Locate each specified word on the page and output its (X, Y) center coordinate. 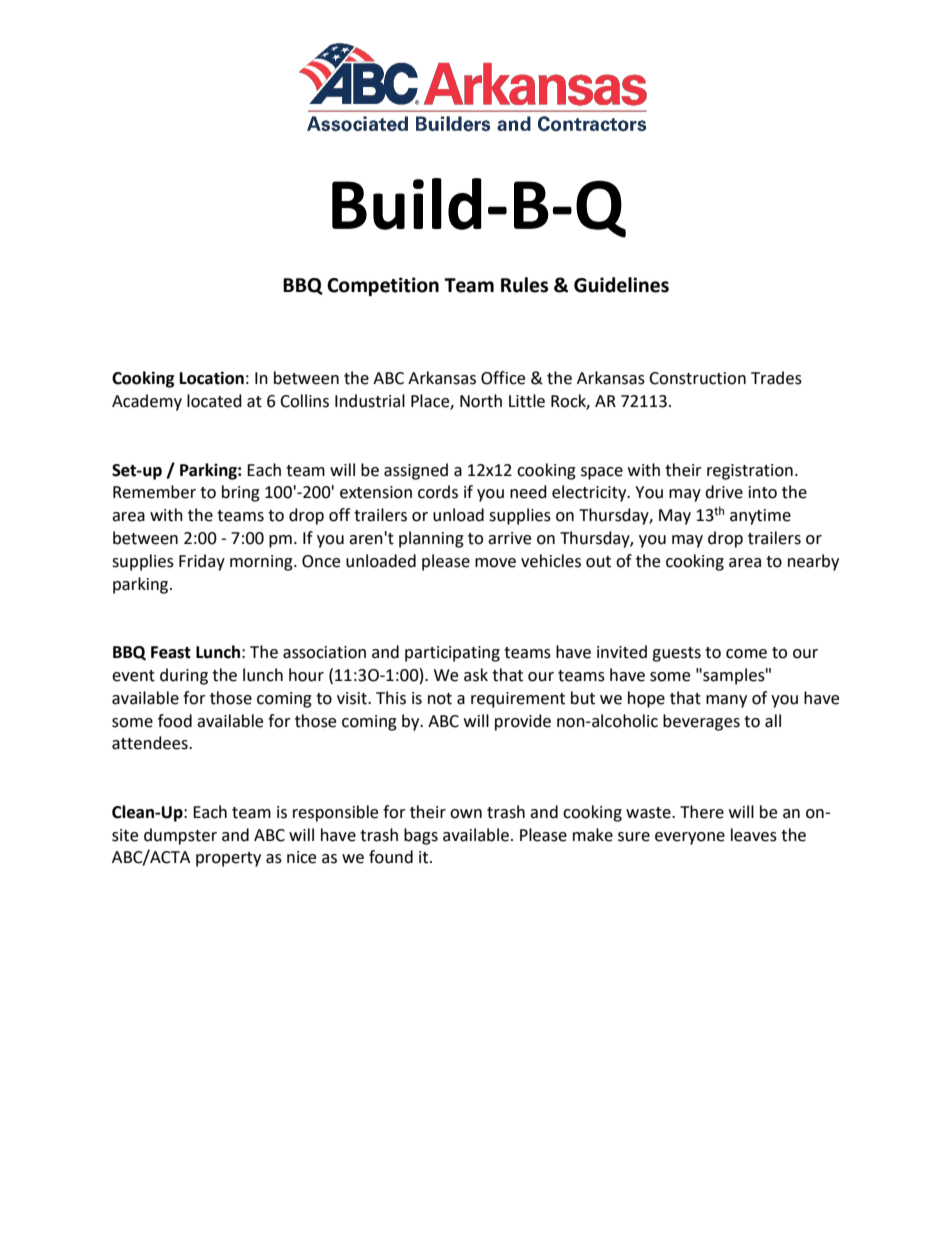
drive (724, 492)
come (746, 654)
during (184, 676)
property (228, 859)
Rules (524, 285)
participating (452, 654)
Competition (383, 286)
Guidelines (621, 285)
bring (241, 493)
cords (438, 492)
